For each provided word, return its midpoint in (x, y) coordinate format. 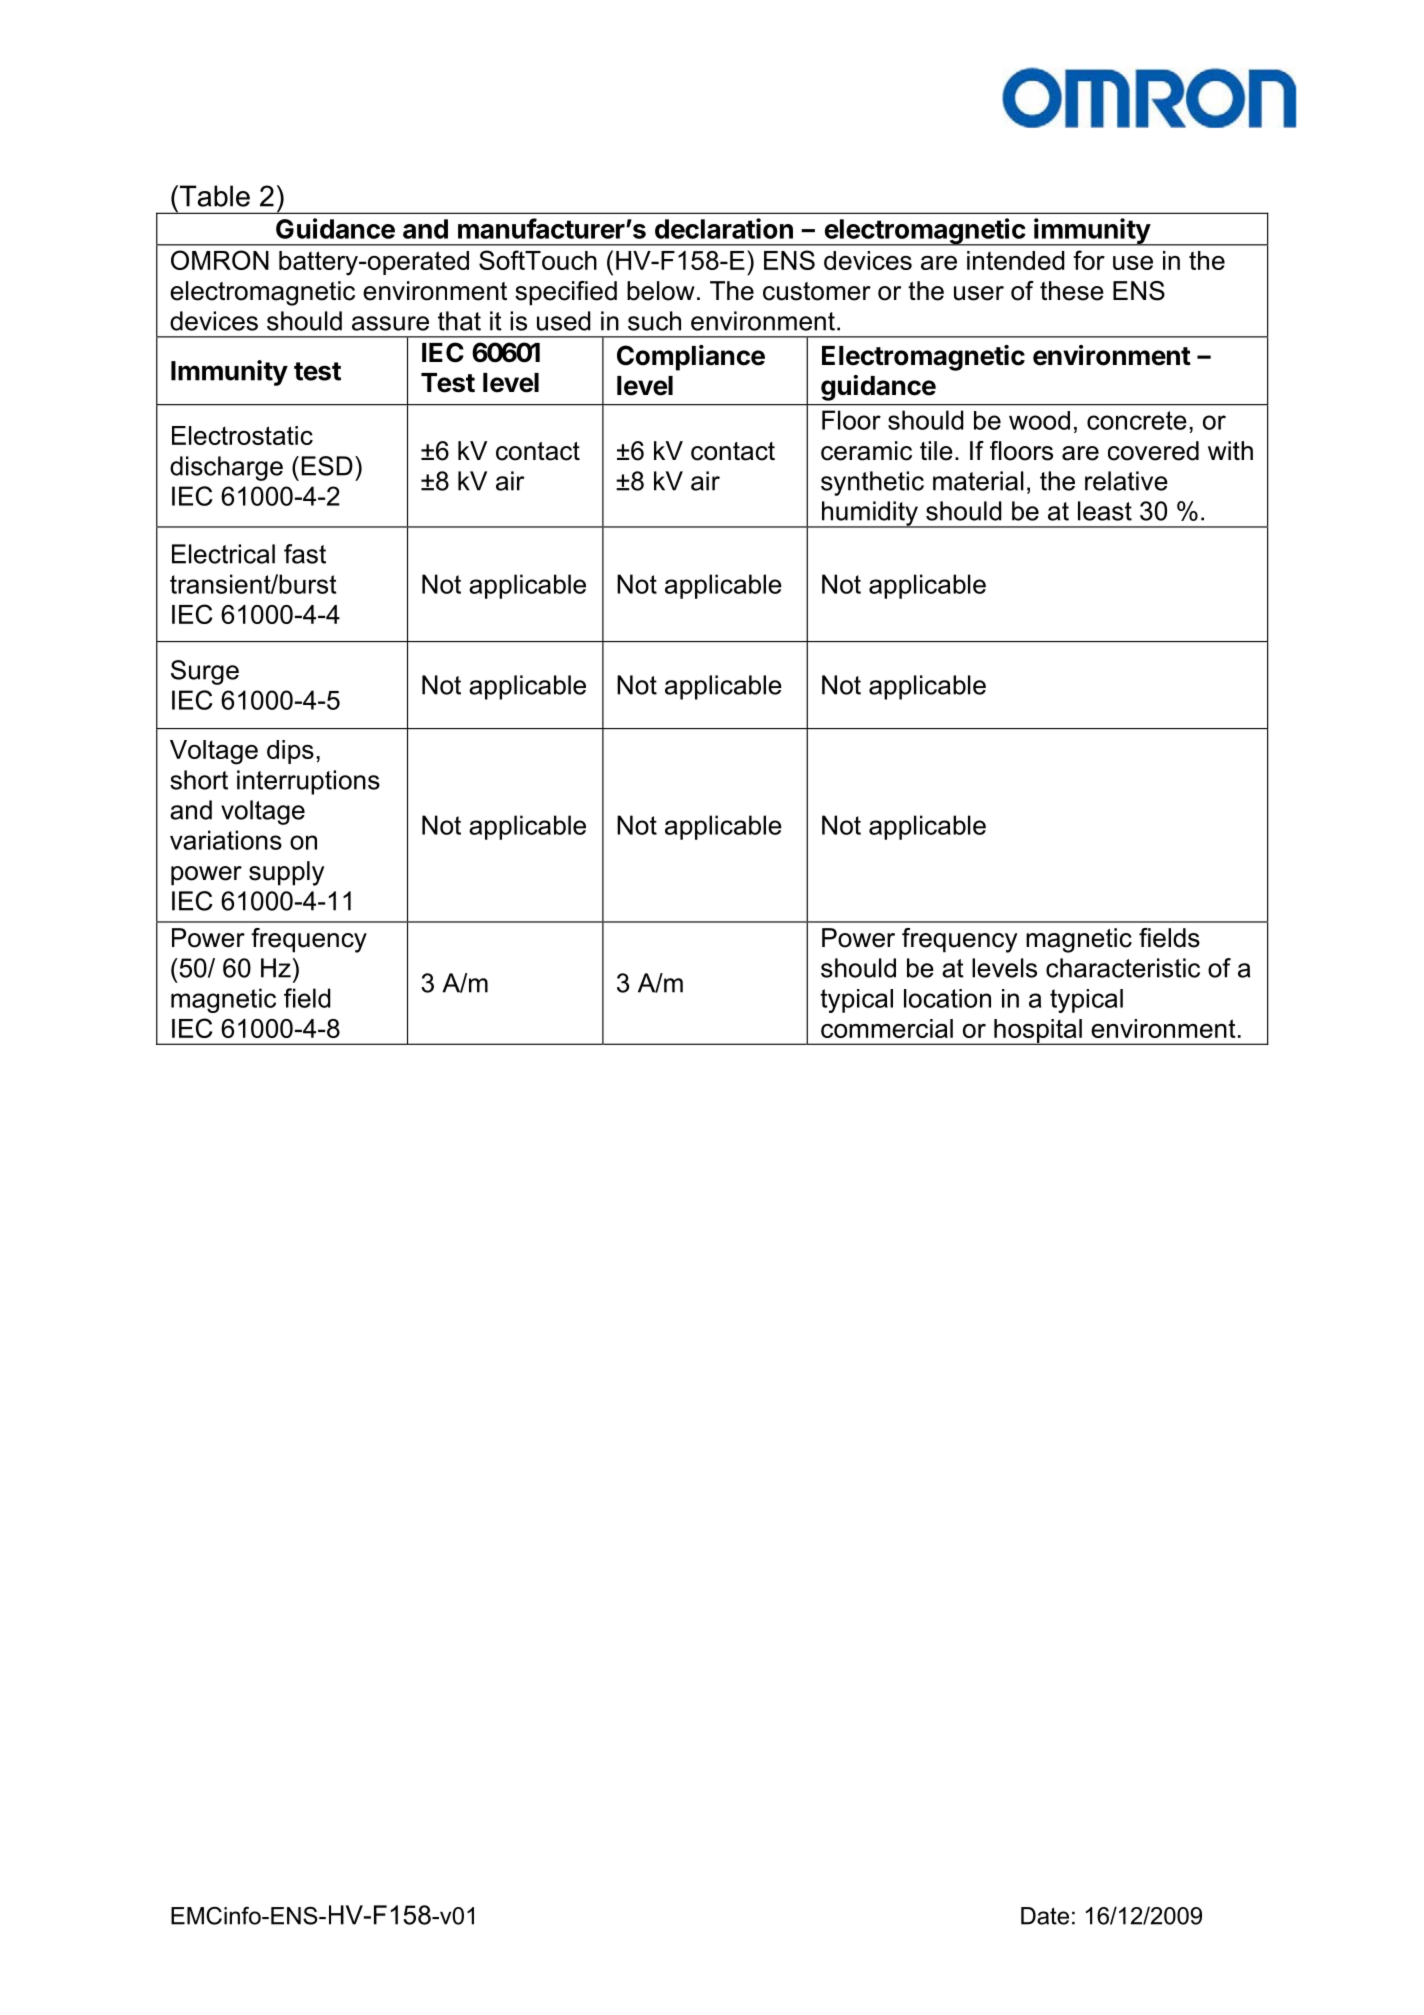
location (947, 998)
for (1089, 260)
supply (286, 873)
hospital (1038, 1032)
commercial (887, 1028)
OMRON (220, 260)
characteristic (1123, 968)
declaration (724, 228)
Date (1045, 1916)
